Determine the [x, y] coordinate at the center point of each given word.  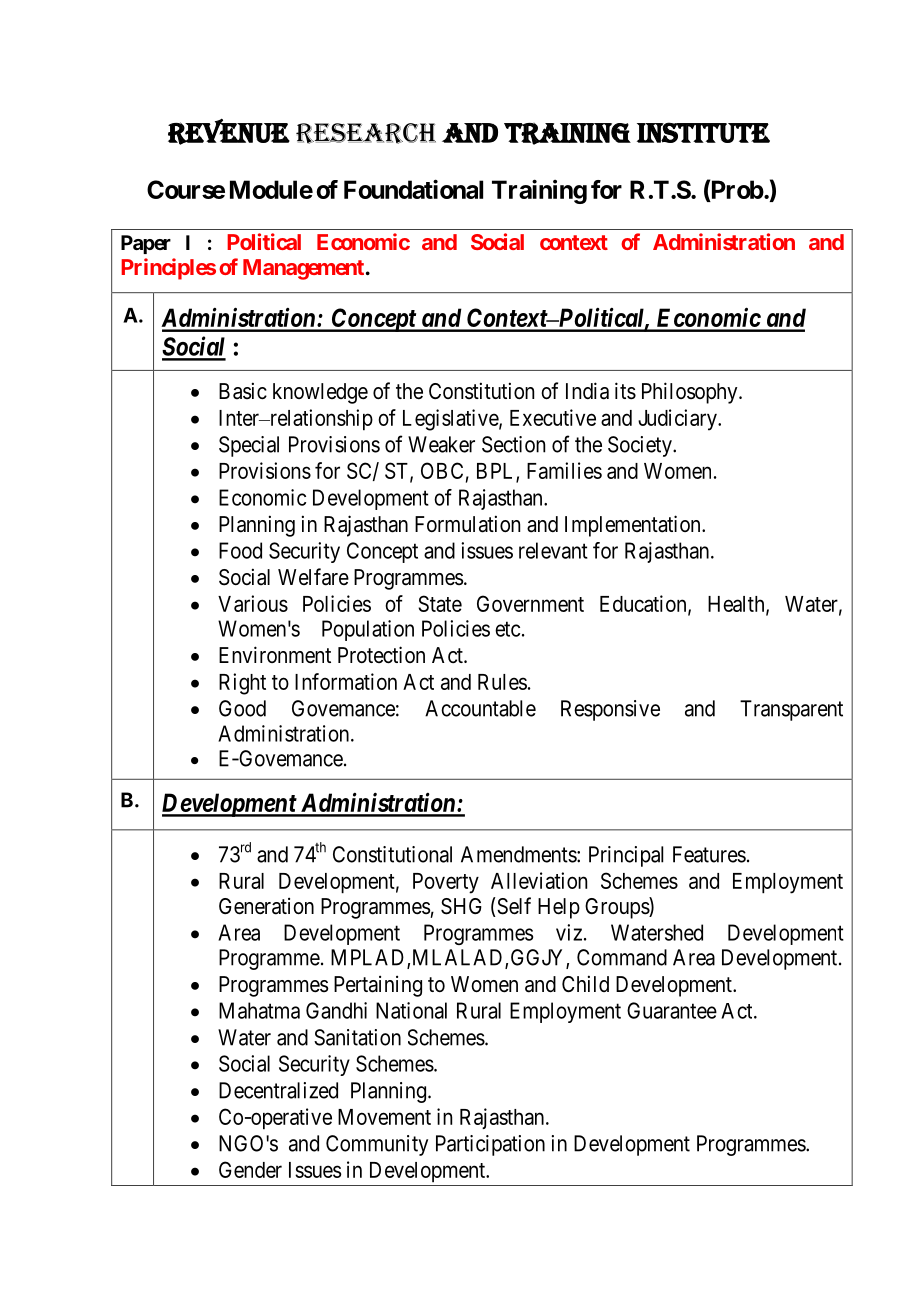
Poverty [446, 883]
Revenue [229, 131]
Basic [243, 391]
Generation [266, 906]
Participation [490, 1145]
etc [507, 629]
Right [242, 684]
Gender [250, 1169]
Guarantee [672, 1010]
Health [737, 605]
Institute [703, 132]
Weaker [441, 444]
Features [709, 854]
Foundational [413, 189]
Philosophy [691, 393]
